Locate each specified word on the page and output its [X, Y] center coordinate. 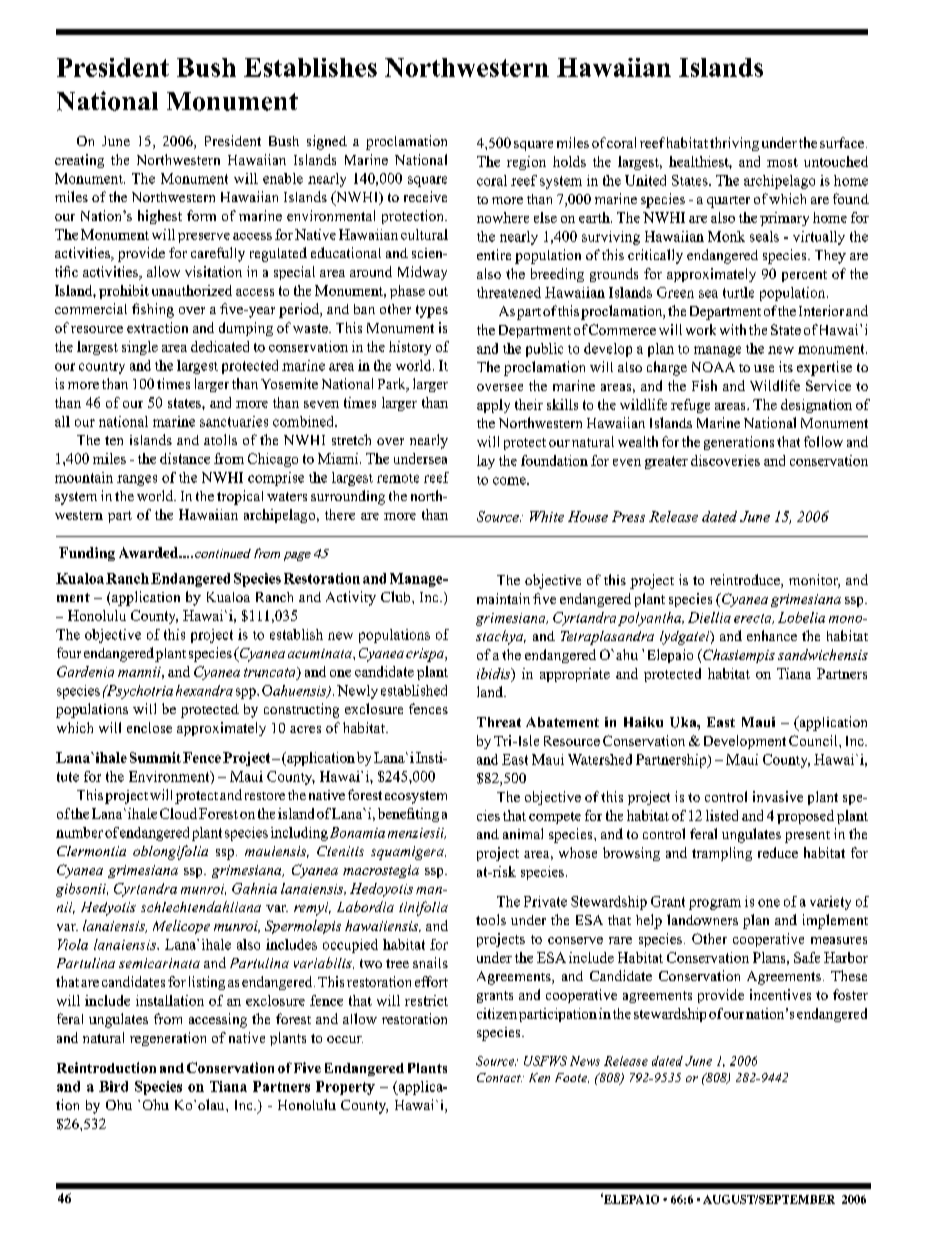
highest [160, 217]
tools [491, 919]
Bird [113, 1086]
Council [814, 740]
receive [425, 196]
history [410, 348]
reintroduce [746, 581]
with [733, 329]
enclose [149, 727]
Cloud [178, 813]
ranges [137, 480]
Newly [357, 692]
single [140, 348]
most [782, 162]
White [547, 516]
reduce [778, 852]
